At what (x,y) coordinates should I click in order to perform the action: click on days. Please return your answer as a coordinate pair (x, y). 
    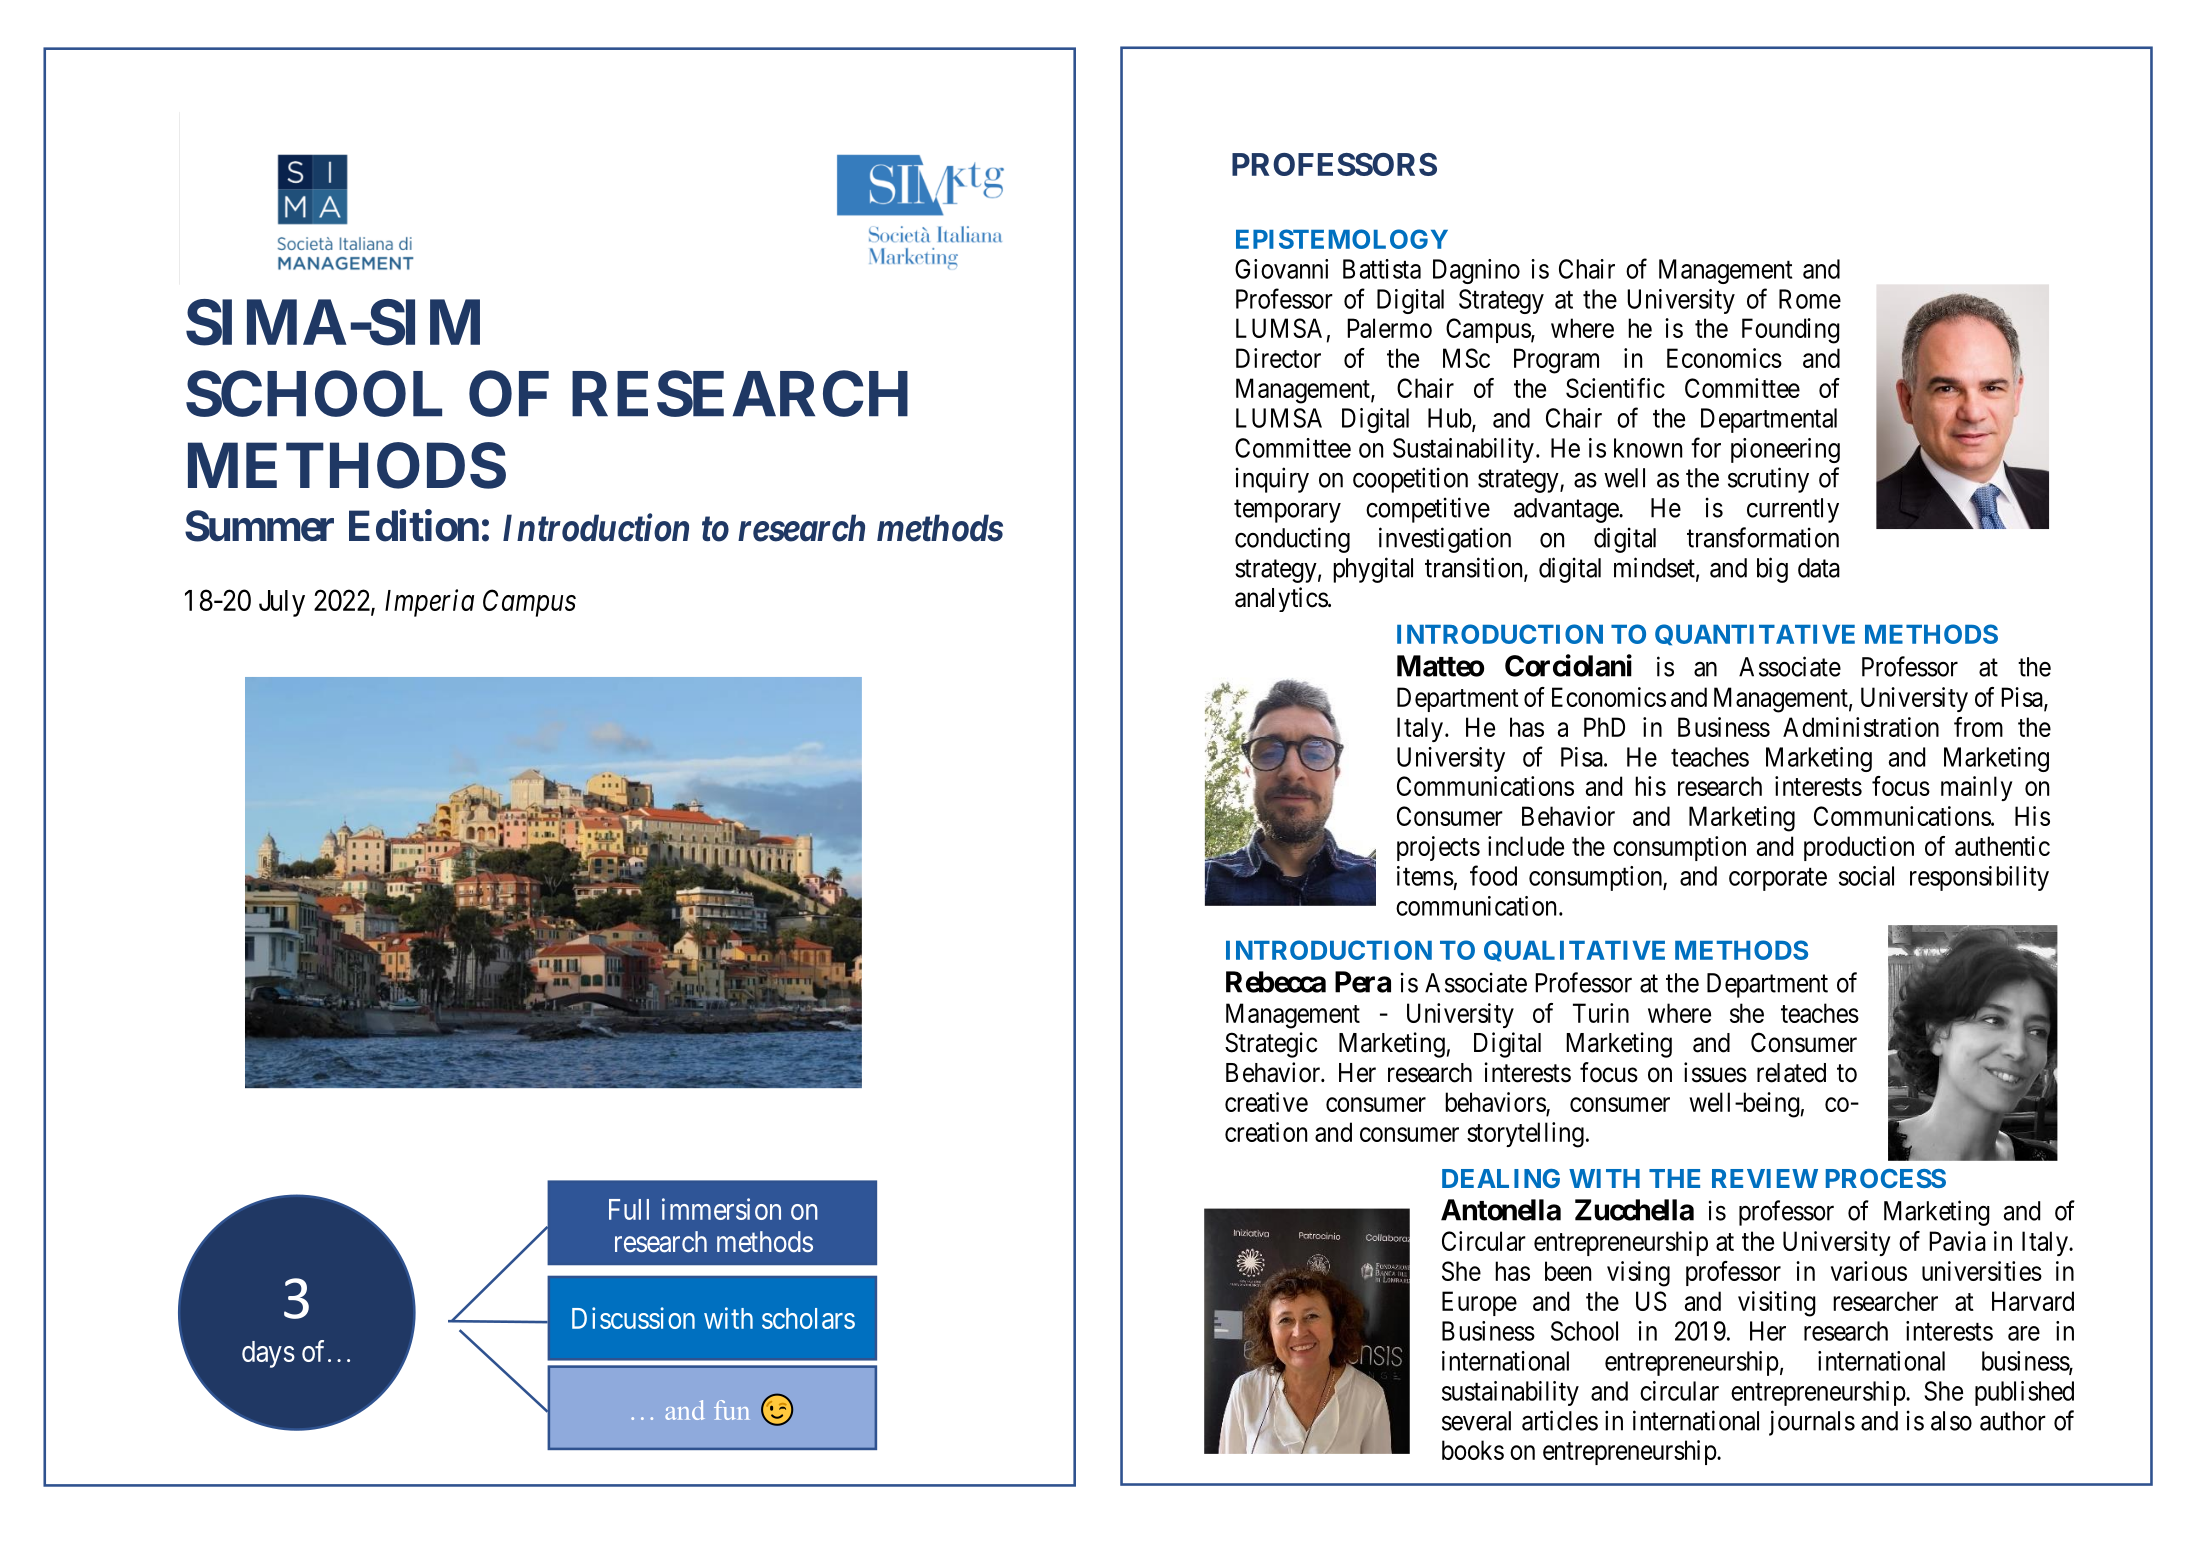
    Looking at the image, I should click on (268, 1354).
